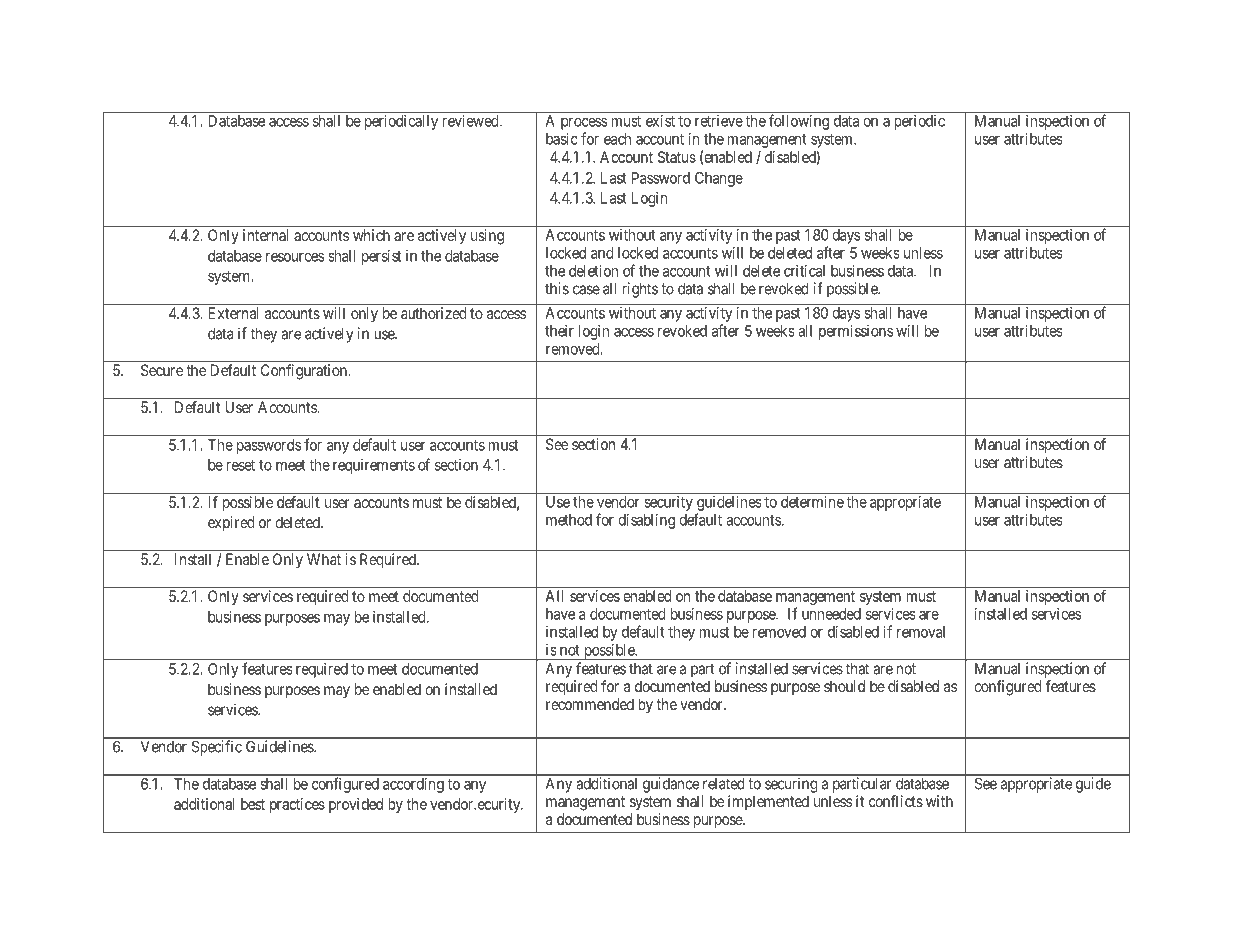 Image resolution: width=1233 pixels, height=952 pixels. Describe the element at coordinates (856, 332) in the image. I see `permissions` at that location.
